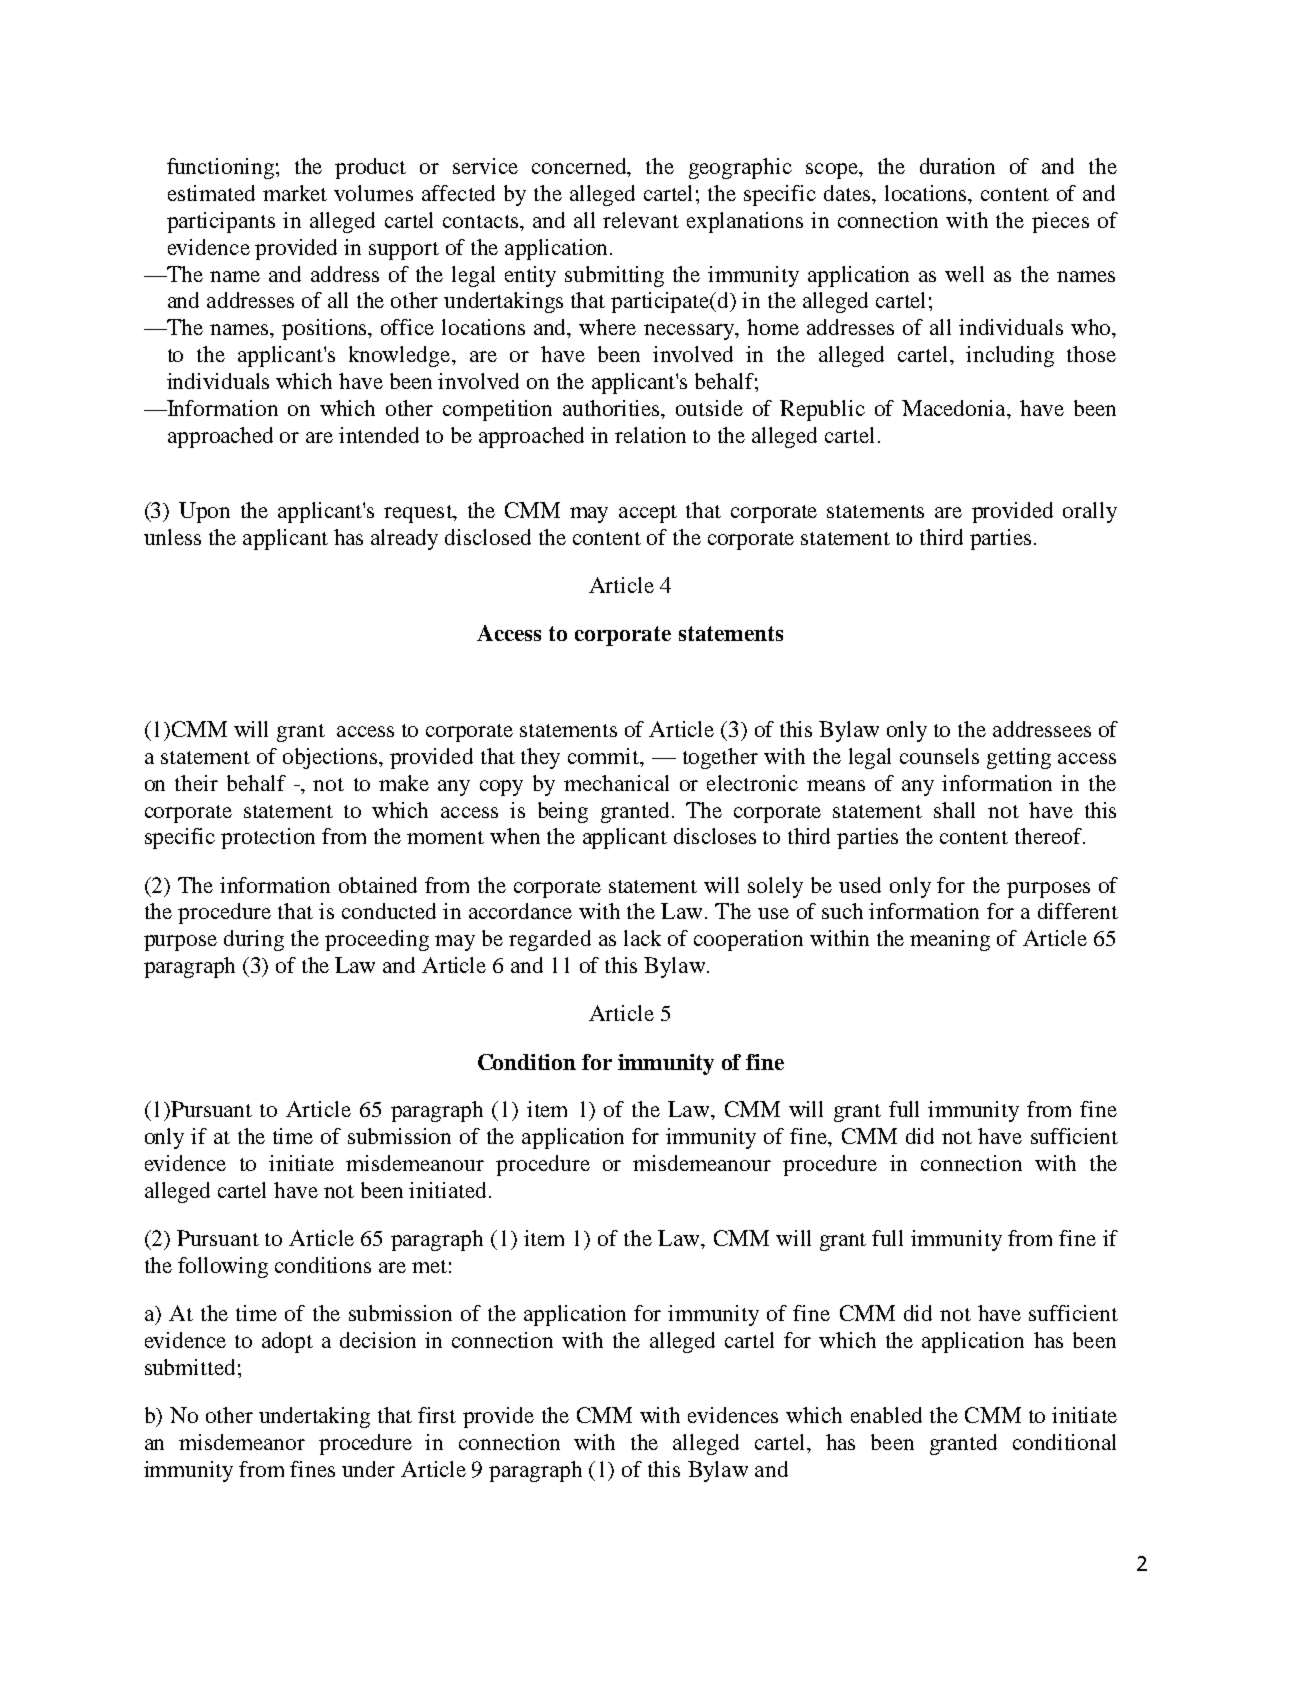  What do you see at coordinates (954, 810) in the screenshot?
I see `shall` at bounding box center [954, 810].
